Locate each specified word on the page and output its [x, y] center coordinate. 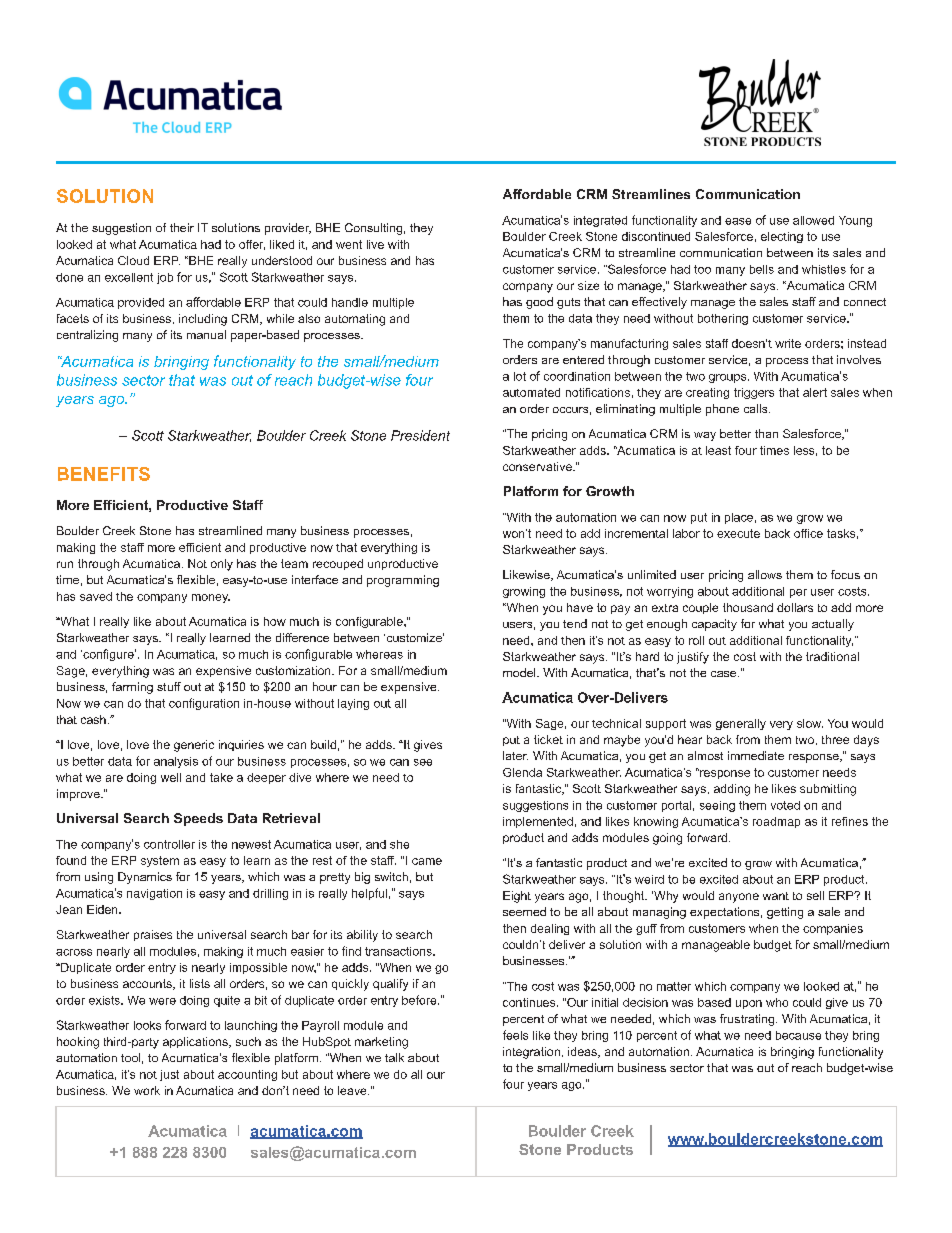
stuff [169, 686]
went [349, 244]
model [520, 672]
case [725, 674]
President [420, 435]
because [798, 1035]
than [766, 433]
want [776, 896]
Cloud [133, 260]
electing [782, 237]
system [160, 861]
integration [531, 1053]
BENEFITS [104, 474]
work [147, 1090]
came [427, 861]
